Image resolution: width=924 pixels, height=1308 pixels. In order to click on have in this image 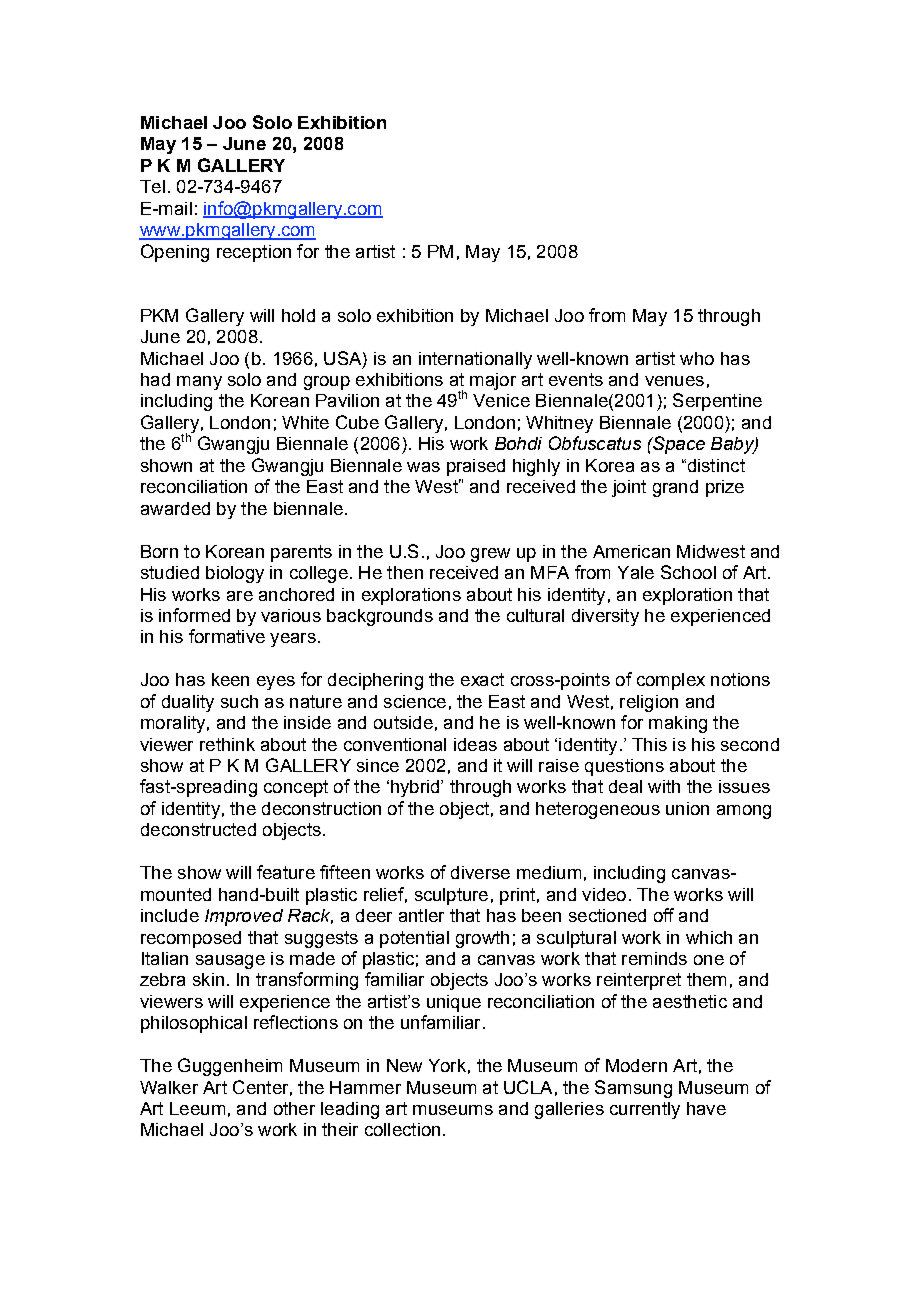, I will do `click(706, 1108)`.
